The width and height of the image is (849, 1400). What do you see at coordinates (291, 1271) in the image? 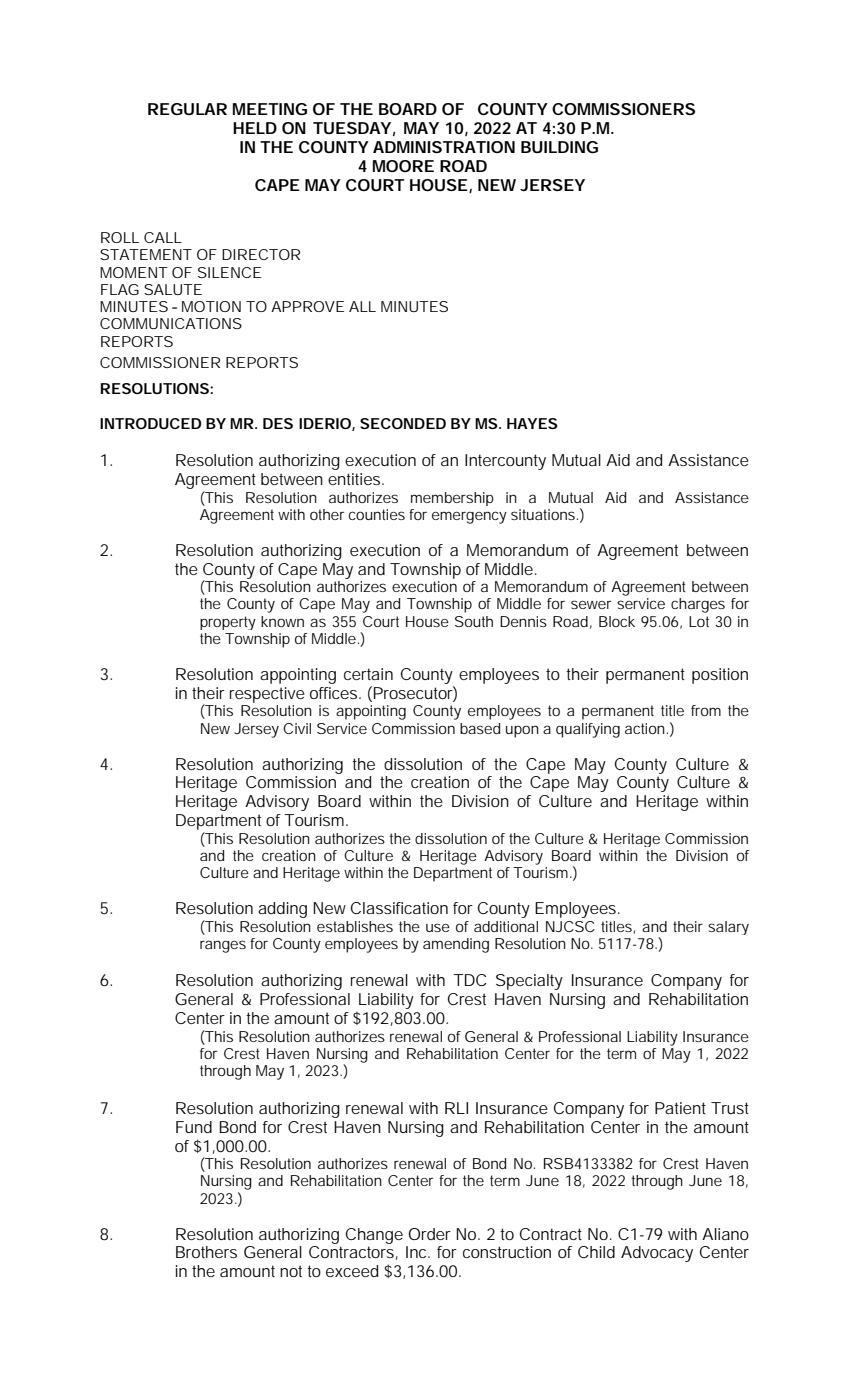
I see `not` at bounding box center [291, 1271].
